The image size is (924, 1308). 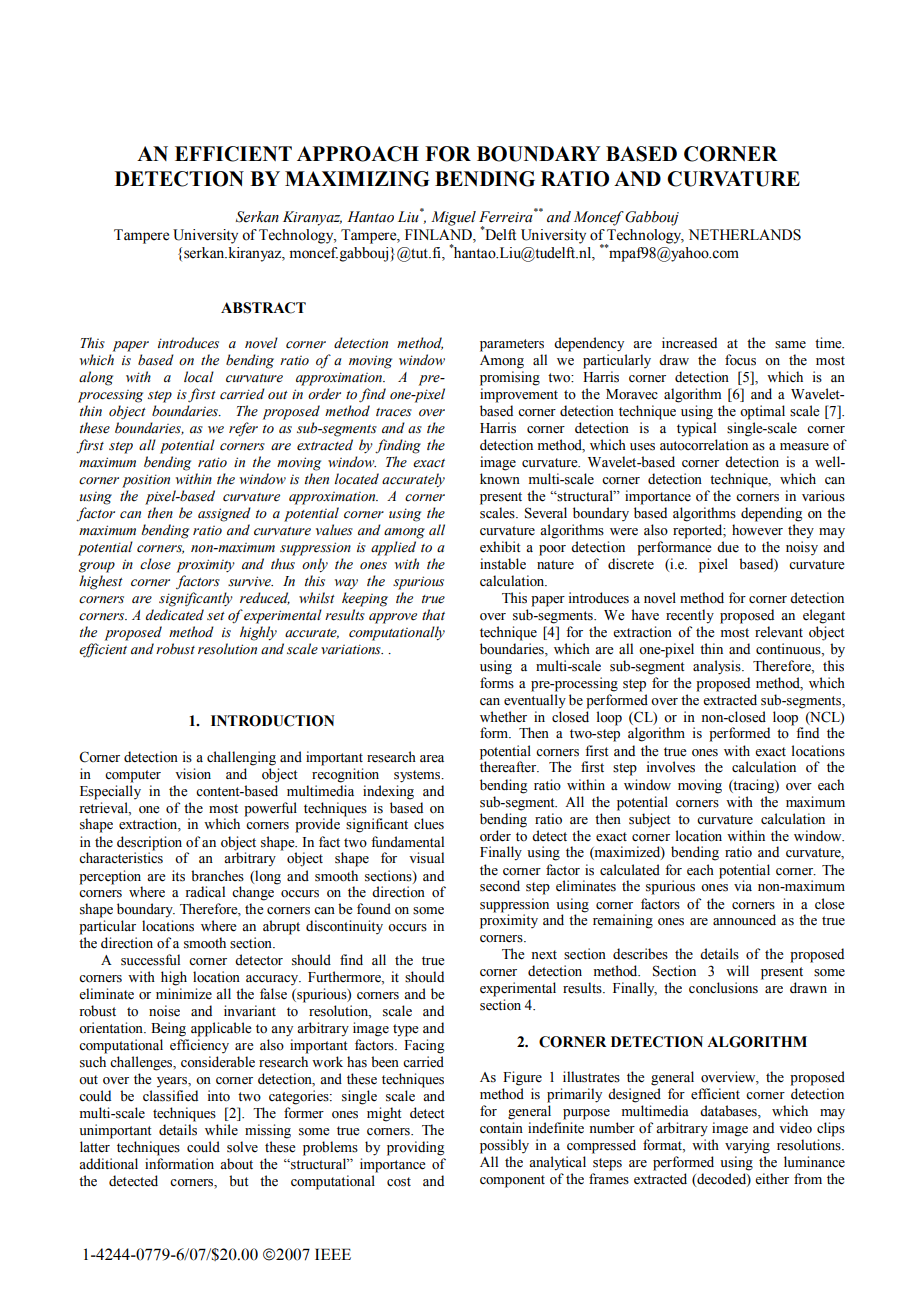 I want to click on component, so click(x=512, y=1181).
